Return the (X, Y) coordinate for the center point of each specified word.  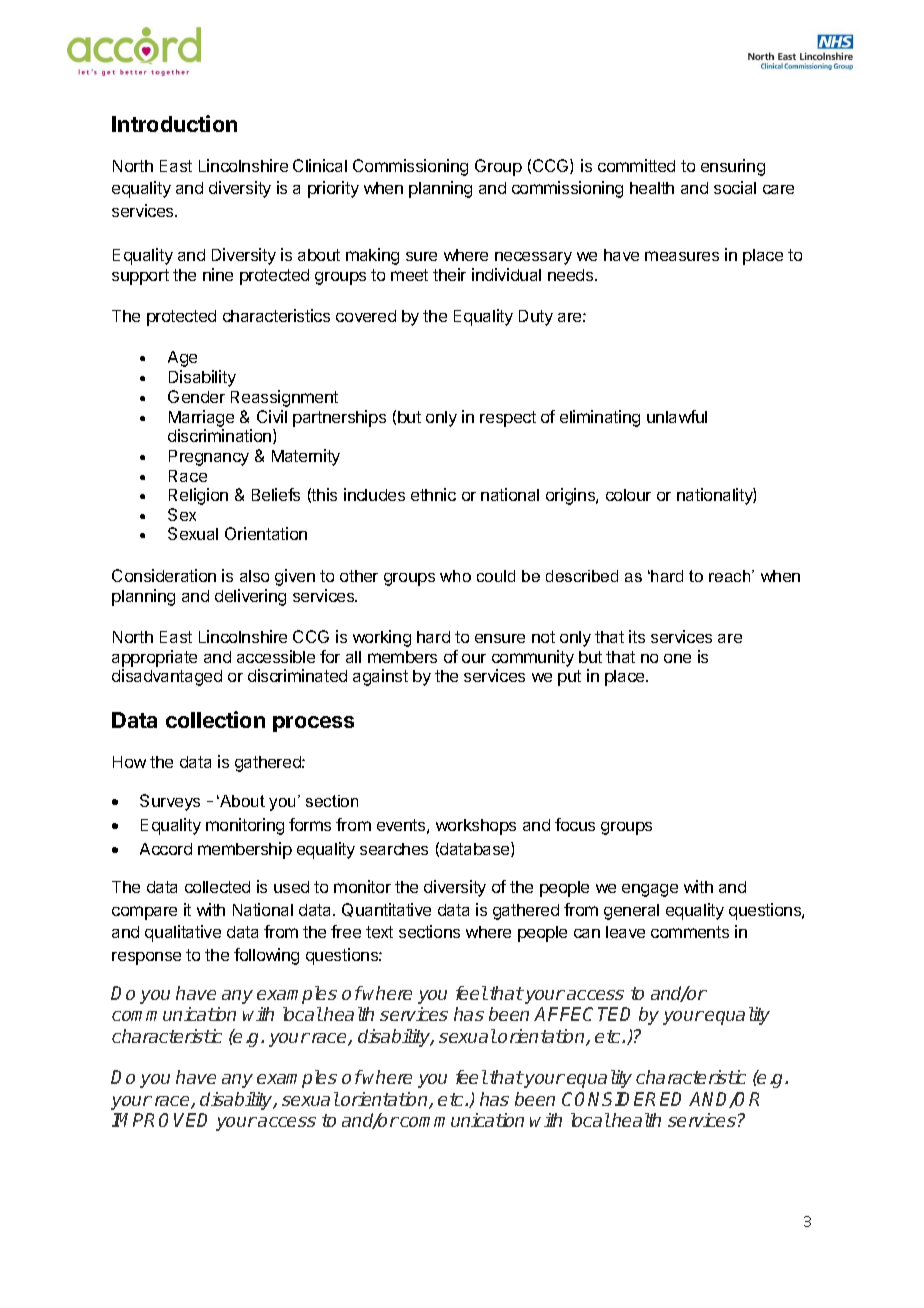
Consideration (164, 575)
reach (731, 576)
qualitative (183, 933)
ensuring (733, 167)
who (455, 576)
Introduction (174, 123)
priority (333, 189)
